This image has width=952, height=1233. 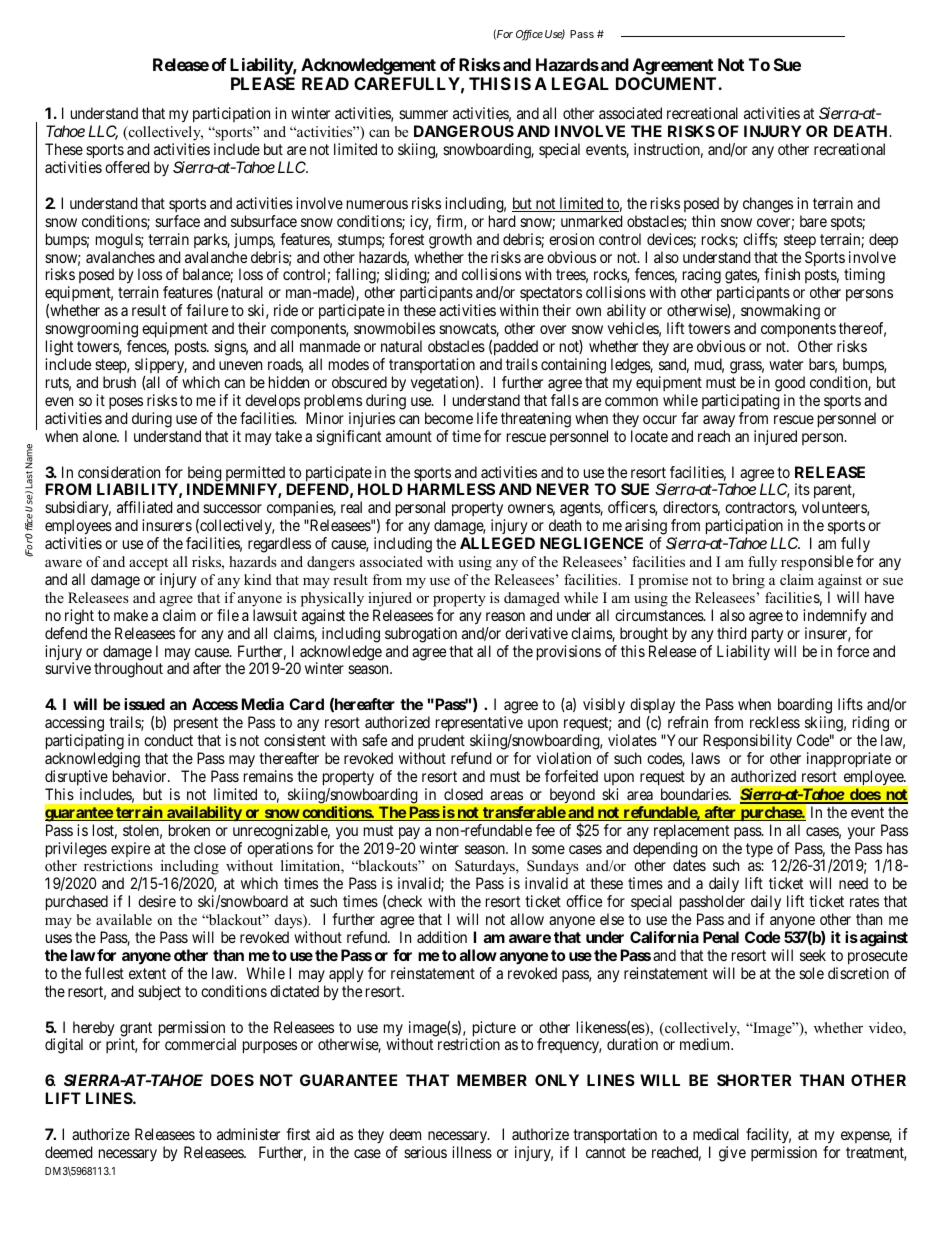 I want to click on administer, so click(x=248, y=1134).
